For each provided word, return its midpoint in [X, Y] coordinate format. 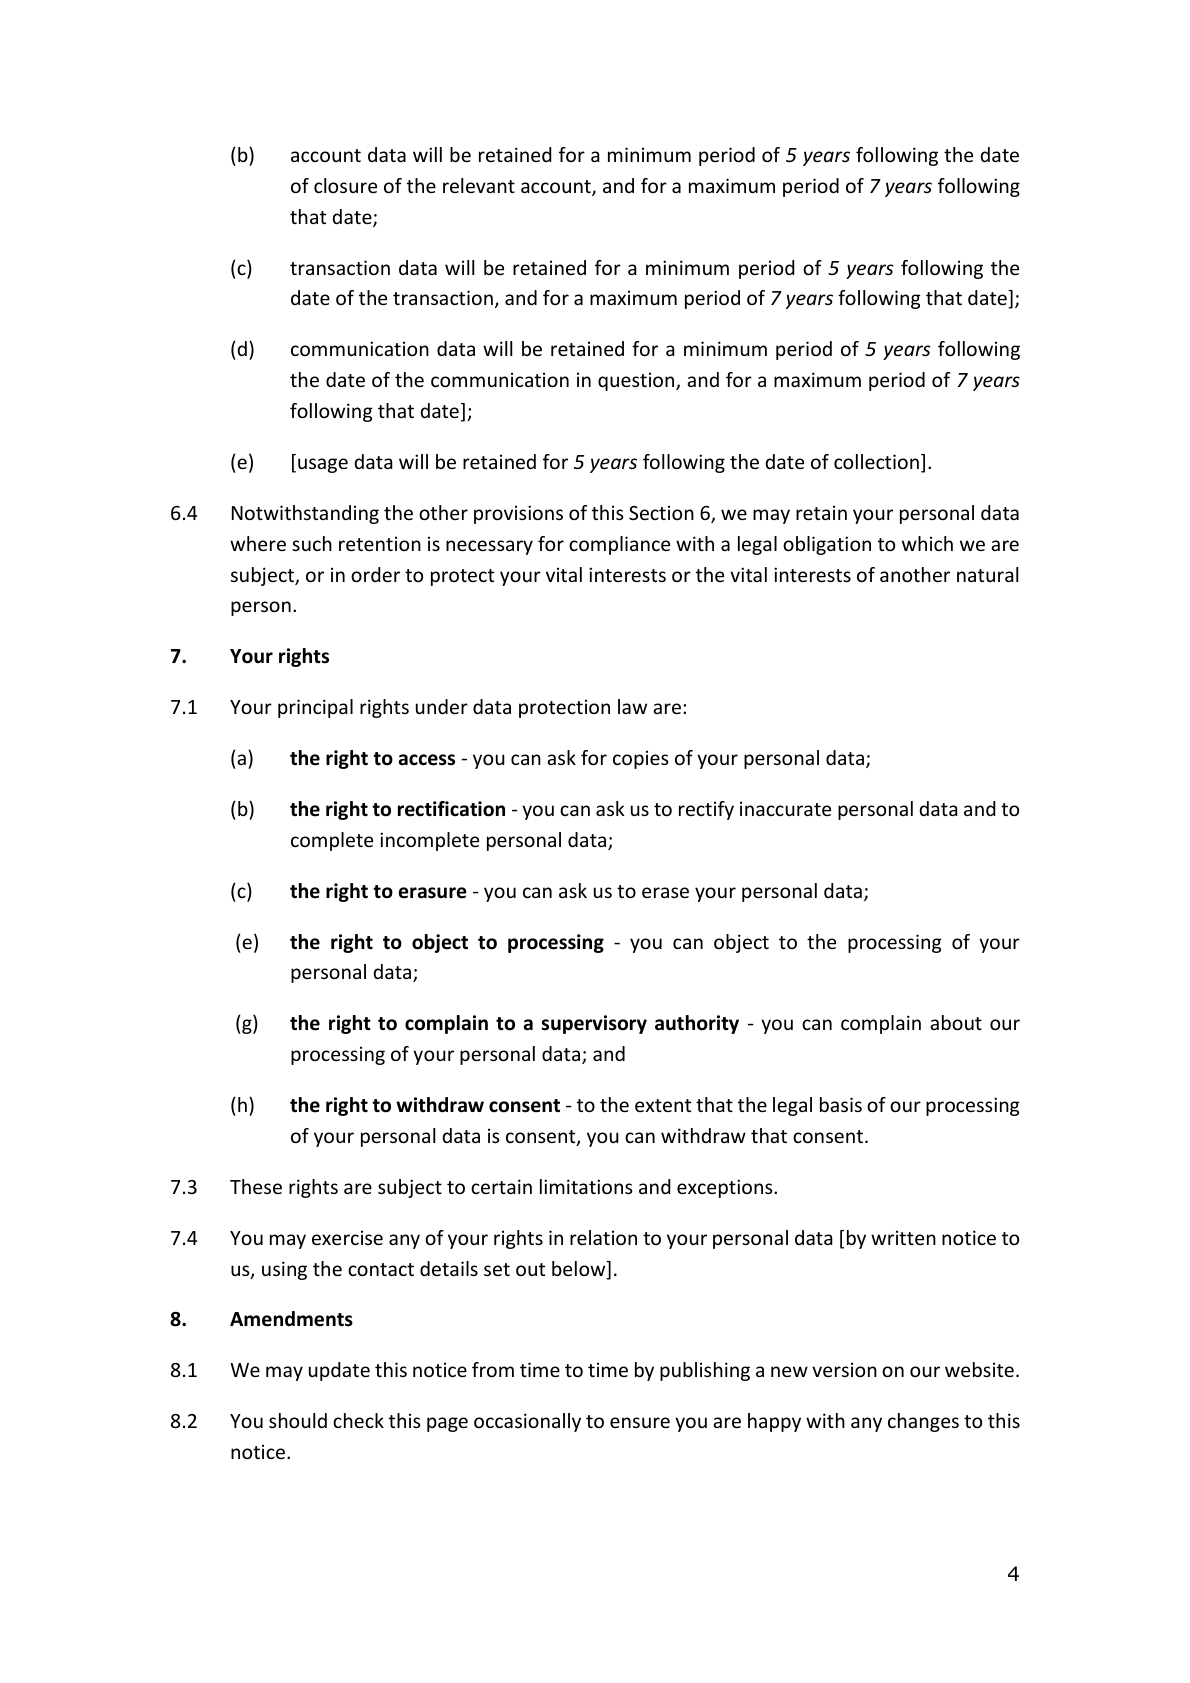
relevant [479, 185]
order [375, 574]
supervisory [594, 1024]
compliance [619, 545]
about [956, 1022]
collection [876, 461]
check [358, 1420]
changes [923, 1422]
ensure [640, 1422]
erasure [433, 893]
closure [345, 185]
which [927, 543]
